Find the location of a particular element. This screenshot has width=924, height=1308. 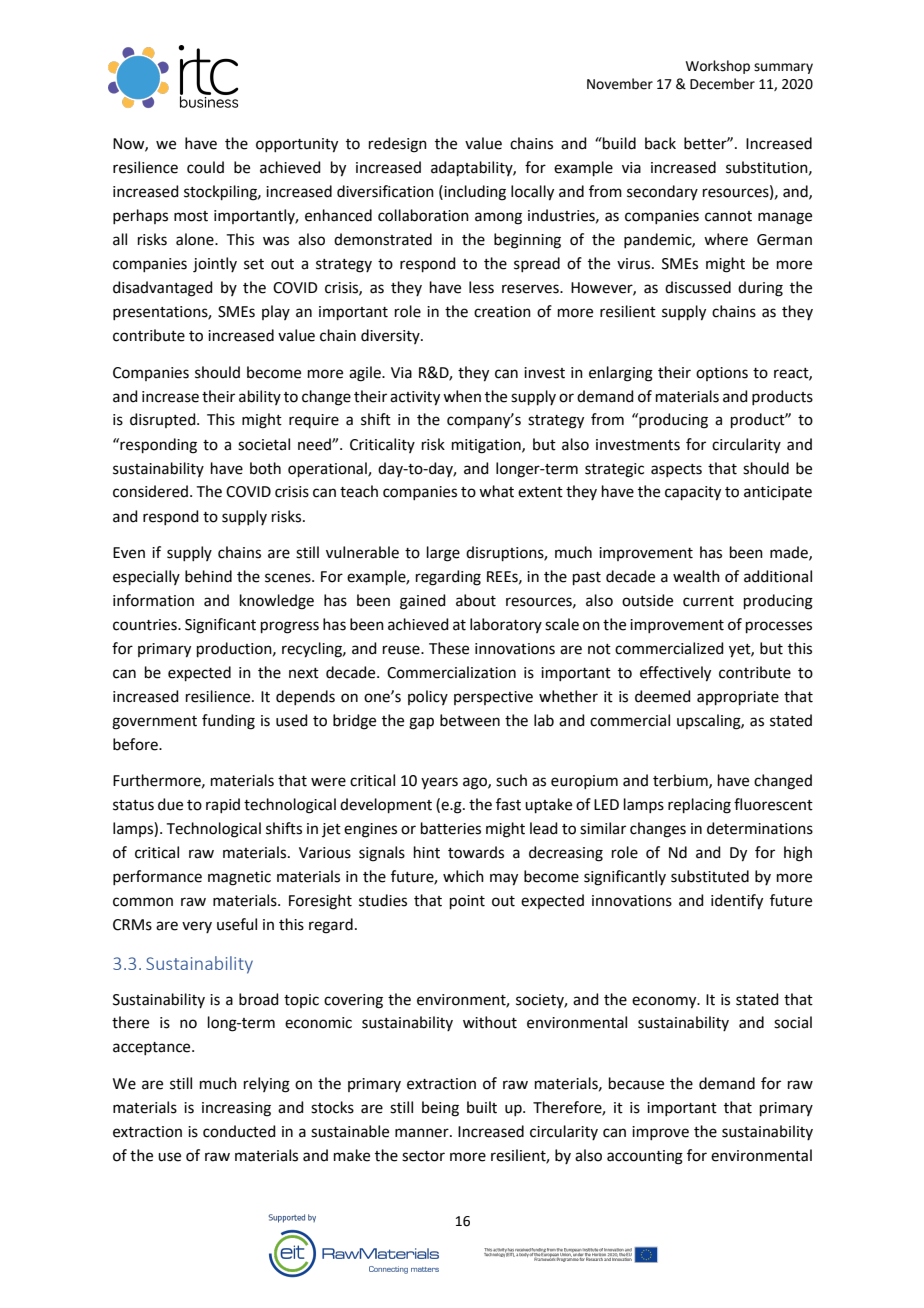

current is located at coordinates (708, 601).
